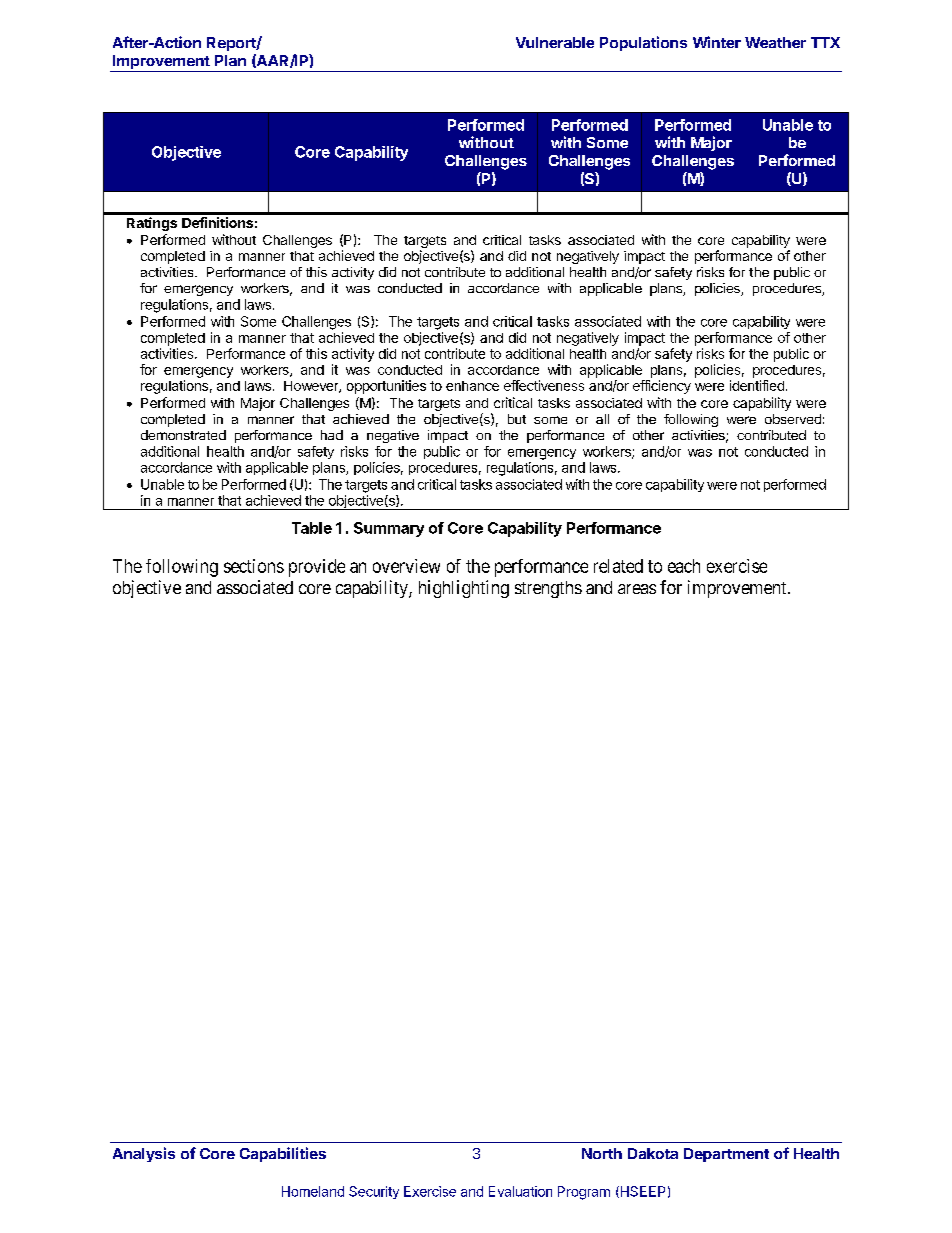 Image resolution: width=952 pixels, height=1233 pixels. I want to click on Vulnerable, so click(555, 42).
